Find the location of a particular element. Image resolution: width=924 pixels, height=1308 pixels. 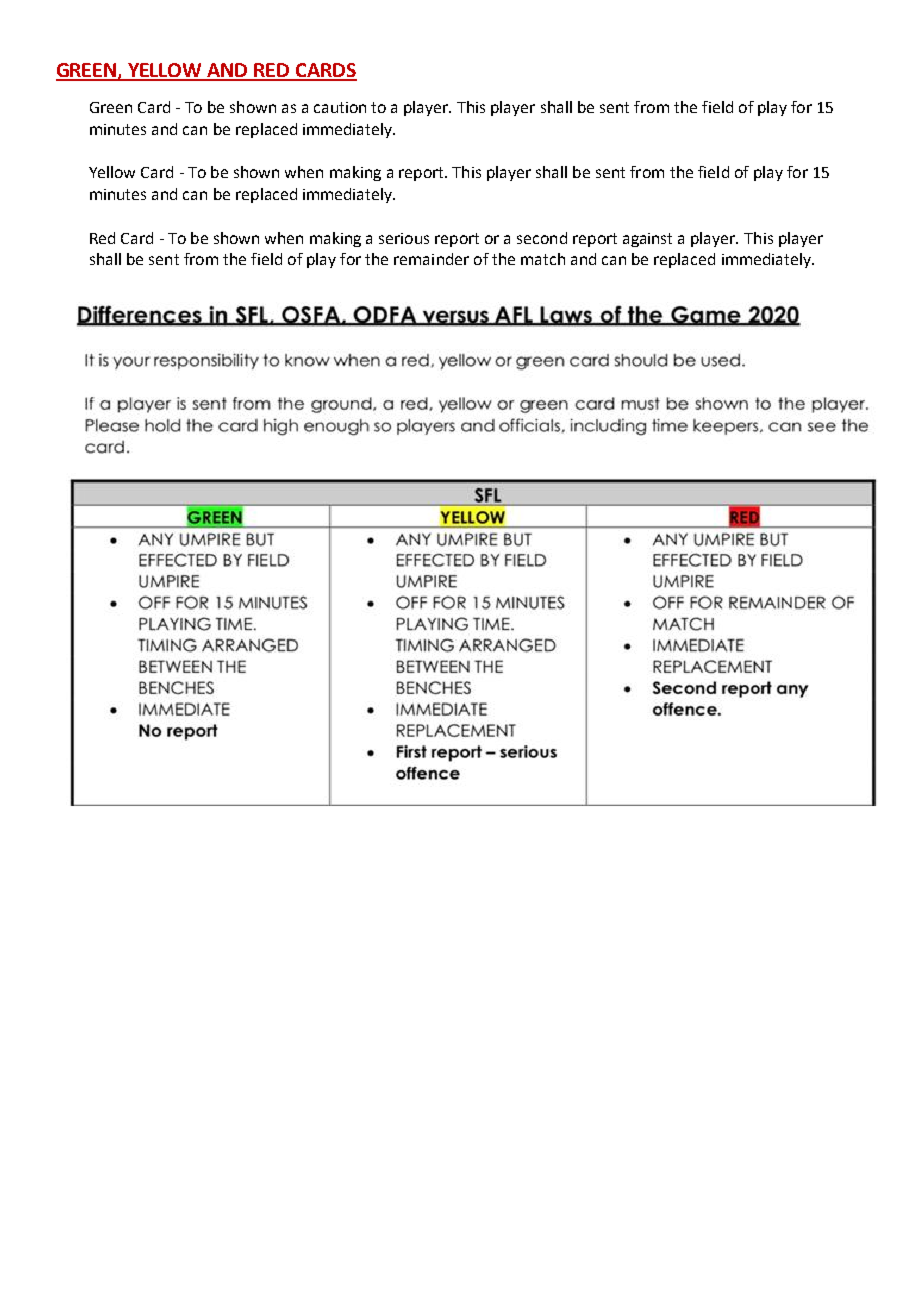

remainder is located at coordinates (431, 259).
